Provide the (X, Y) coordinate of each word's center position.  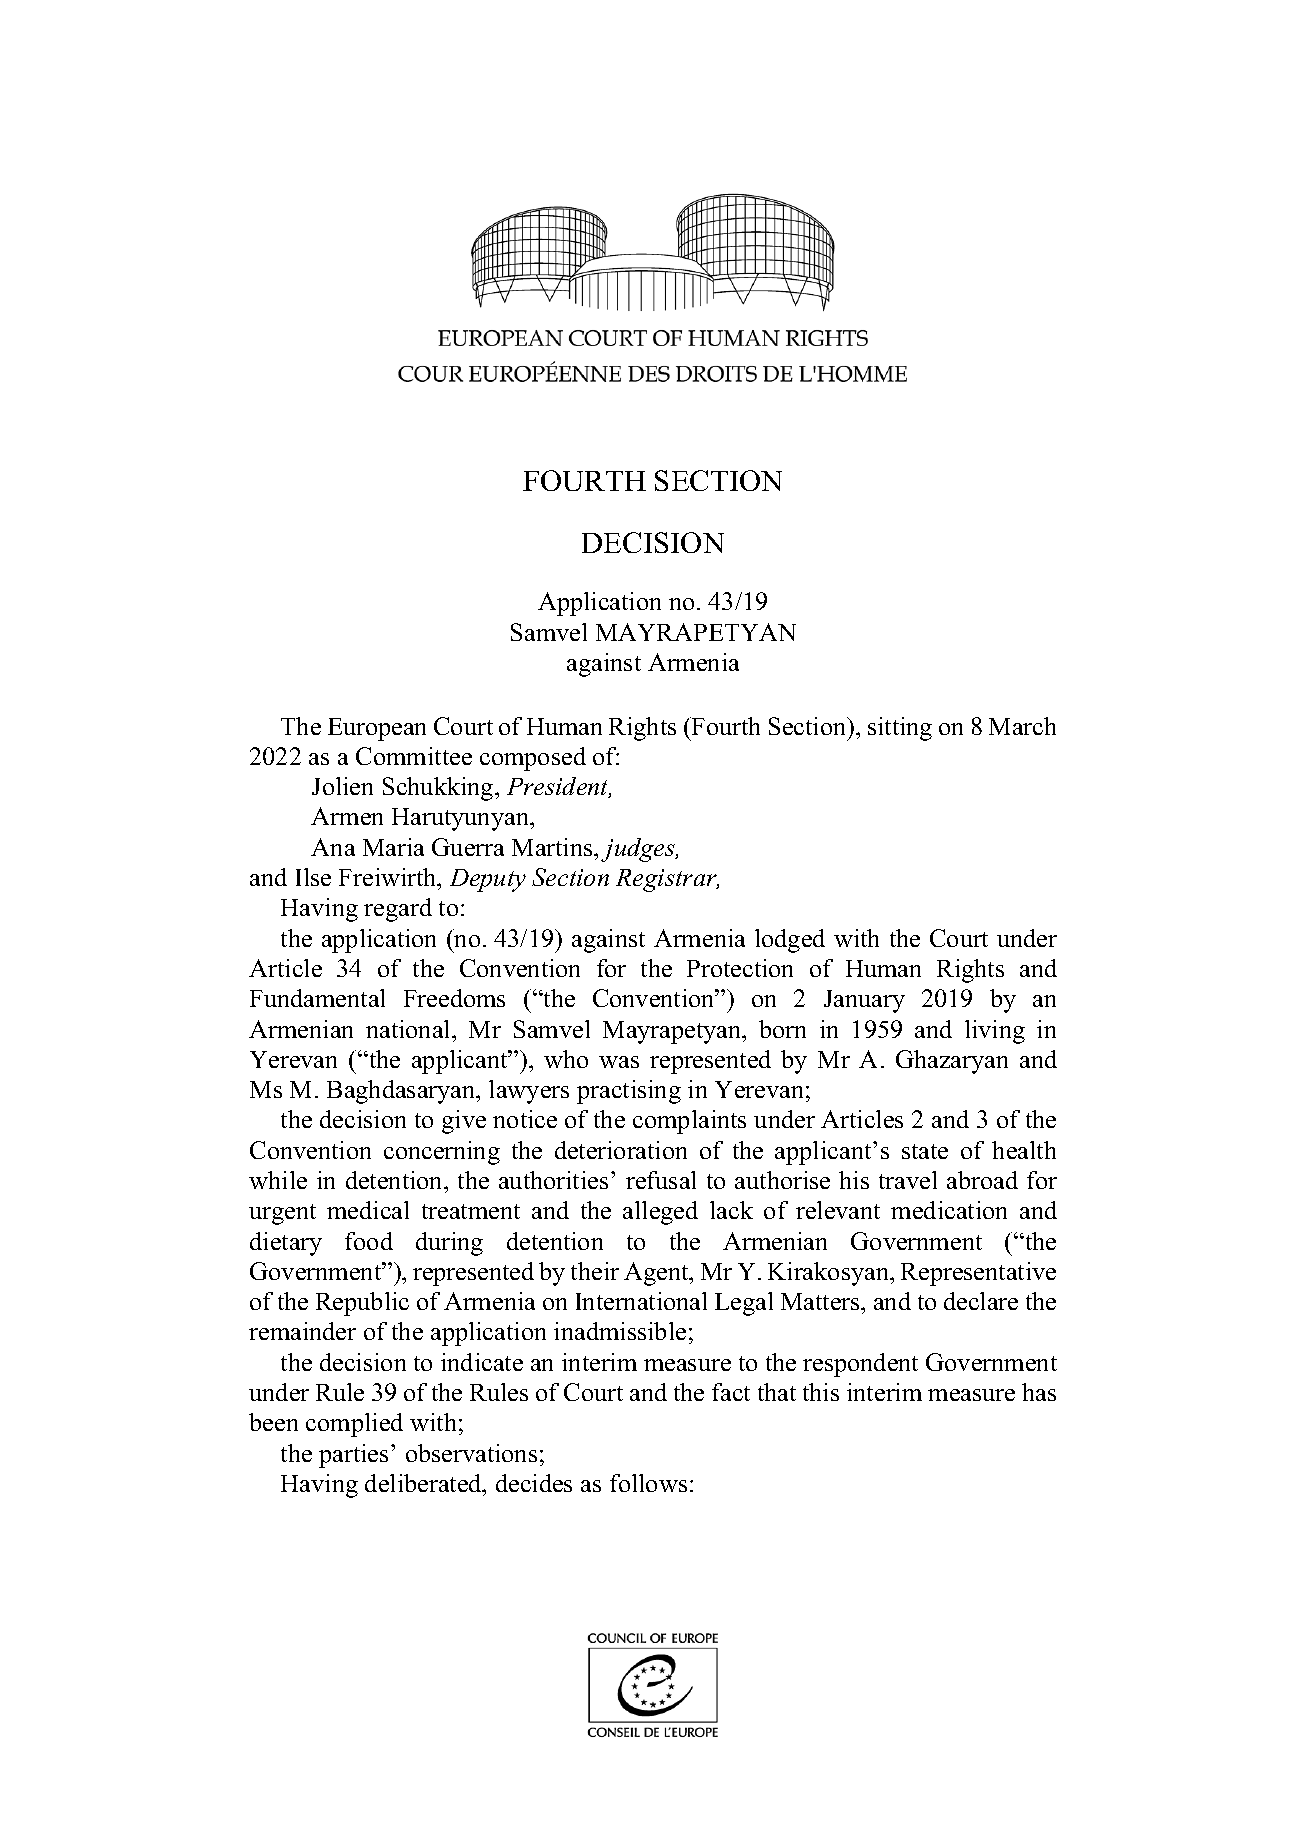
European (377, 729)
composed (533, 759)
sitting (900, 729)
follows (648, 1483)
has (1039, 1392)
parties (353, 1456)
